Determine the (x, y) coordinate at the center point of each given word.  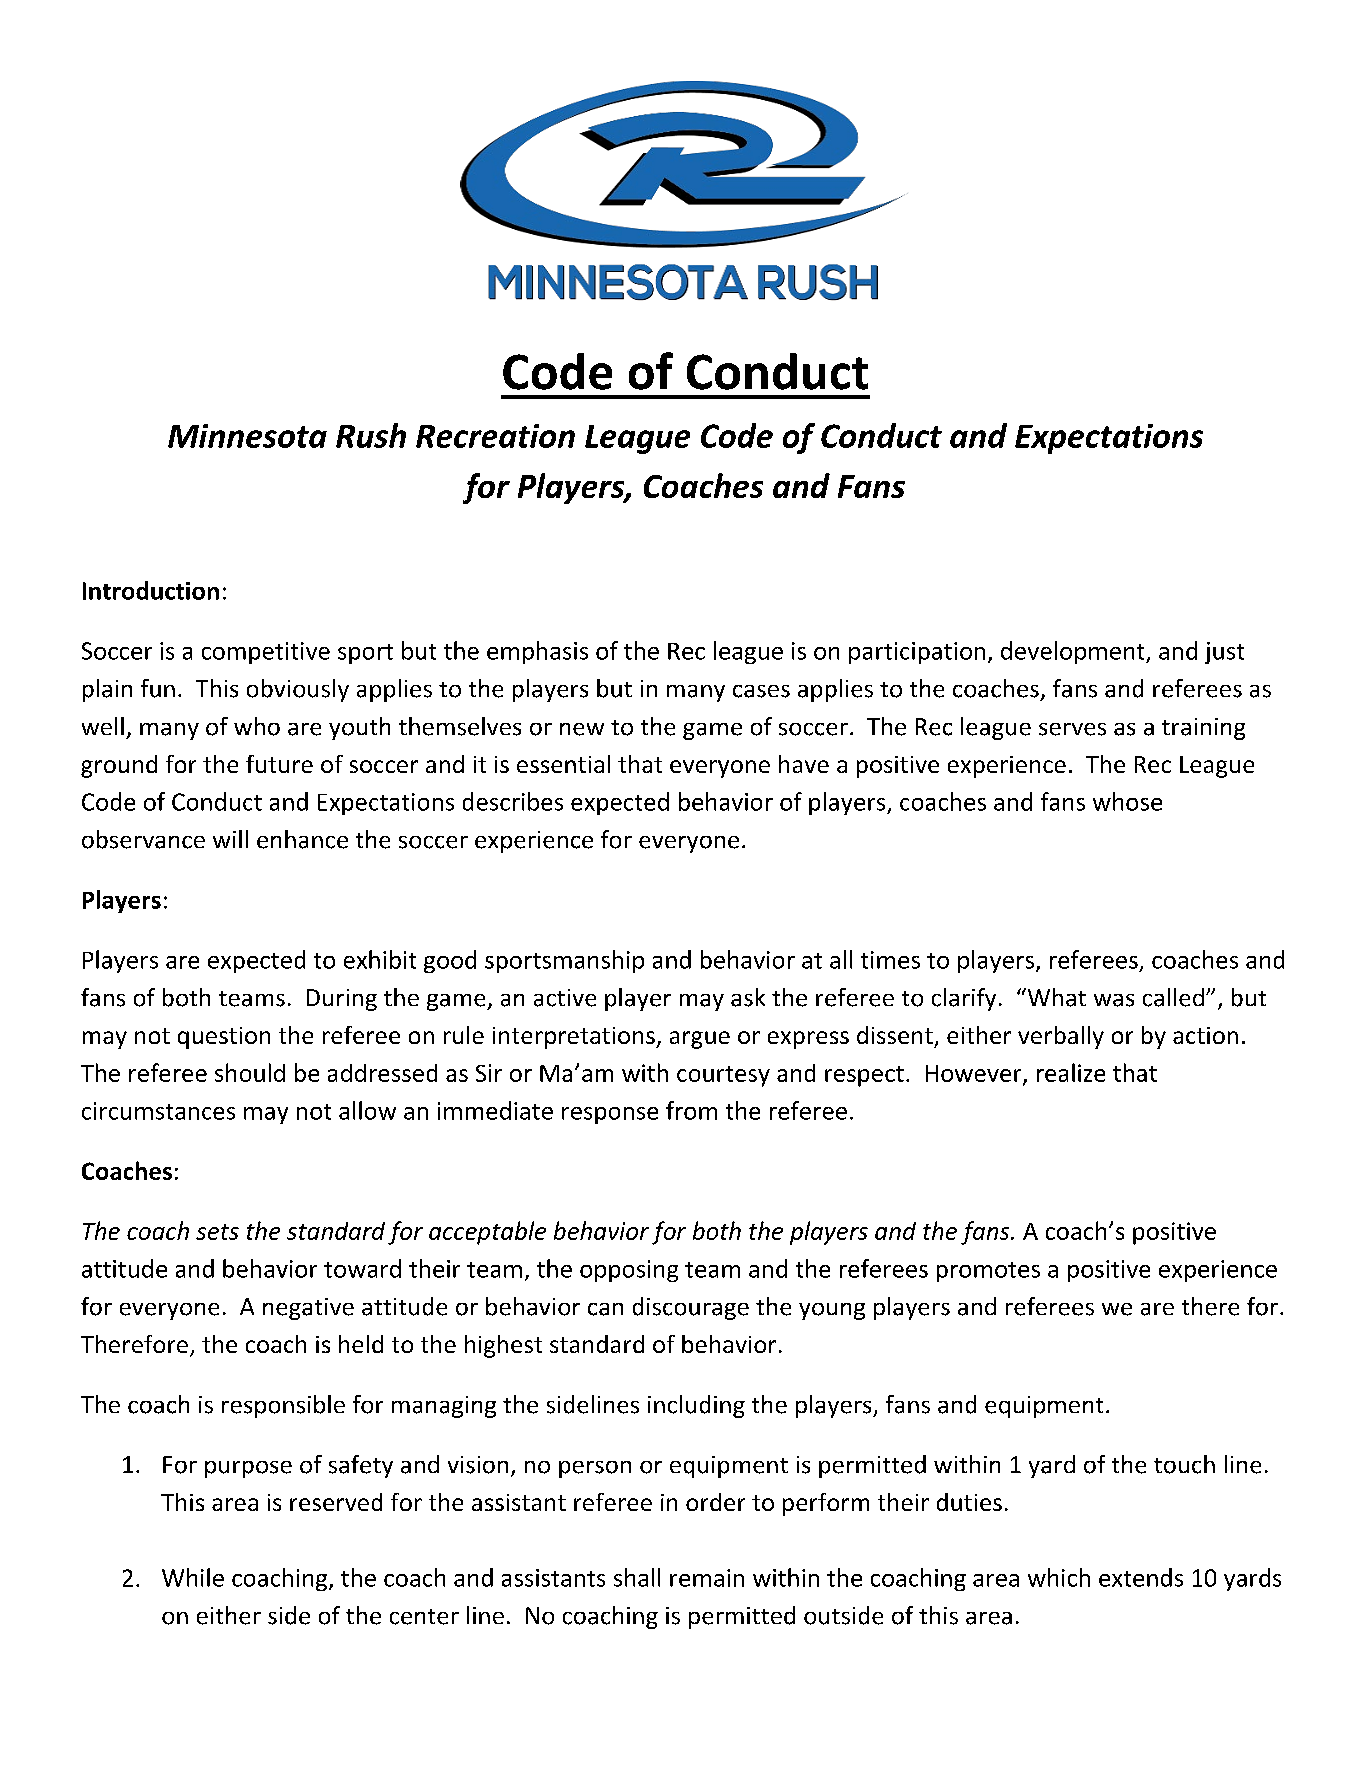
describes (513, 801)
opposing (629, 1271)
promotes (988, 1272)
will (230, 839)
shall (637, 1577)
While (193, 1577)
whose (1127, 801)
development (1074, 652)
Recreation (495, 436)
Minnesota (247, 436)
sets (217, 1232)
